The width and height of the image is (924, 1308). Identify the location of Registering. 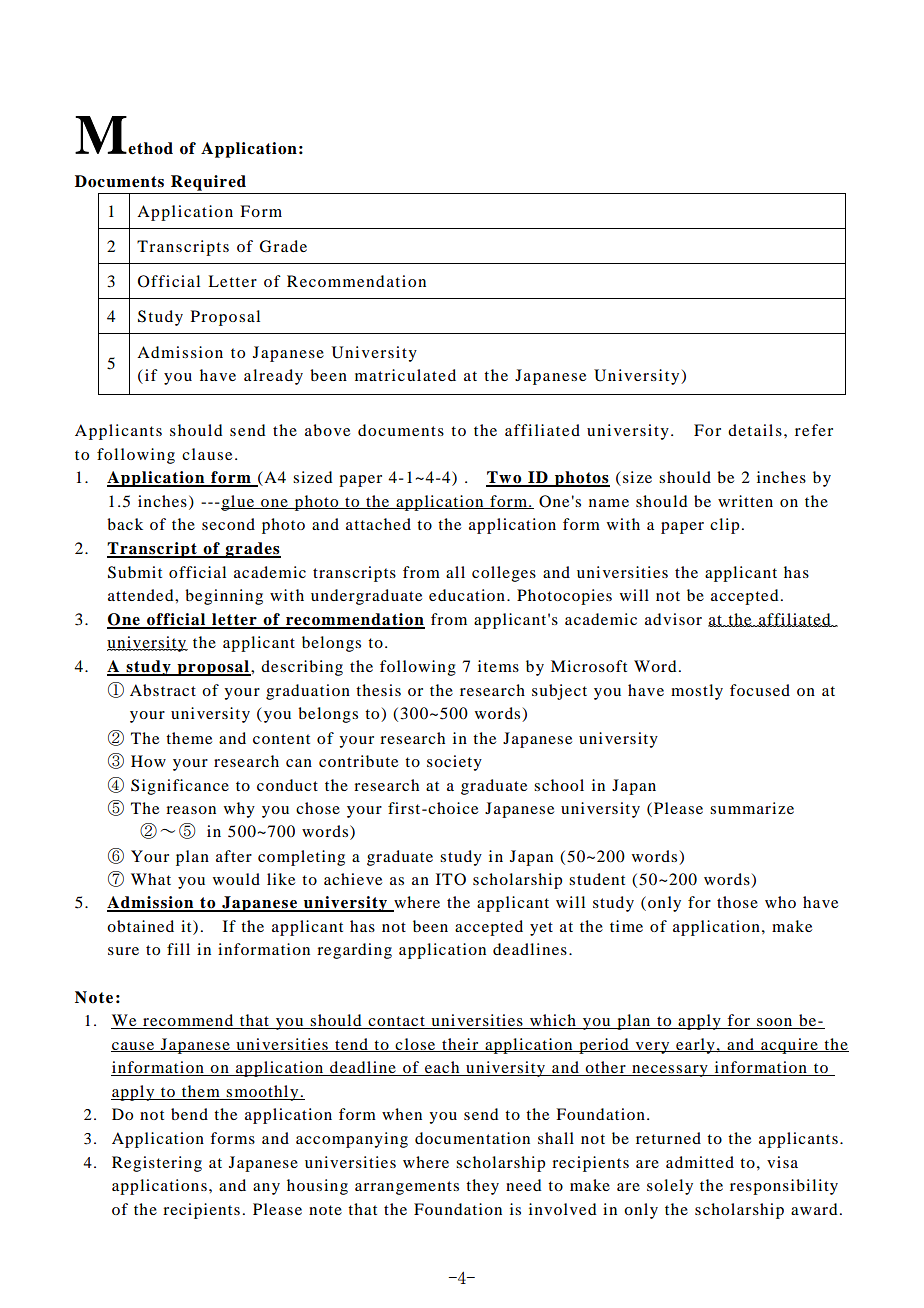
(157, 1164).
